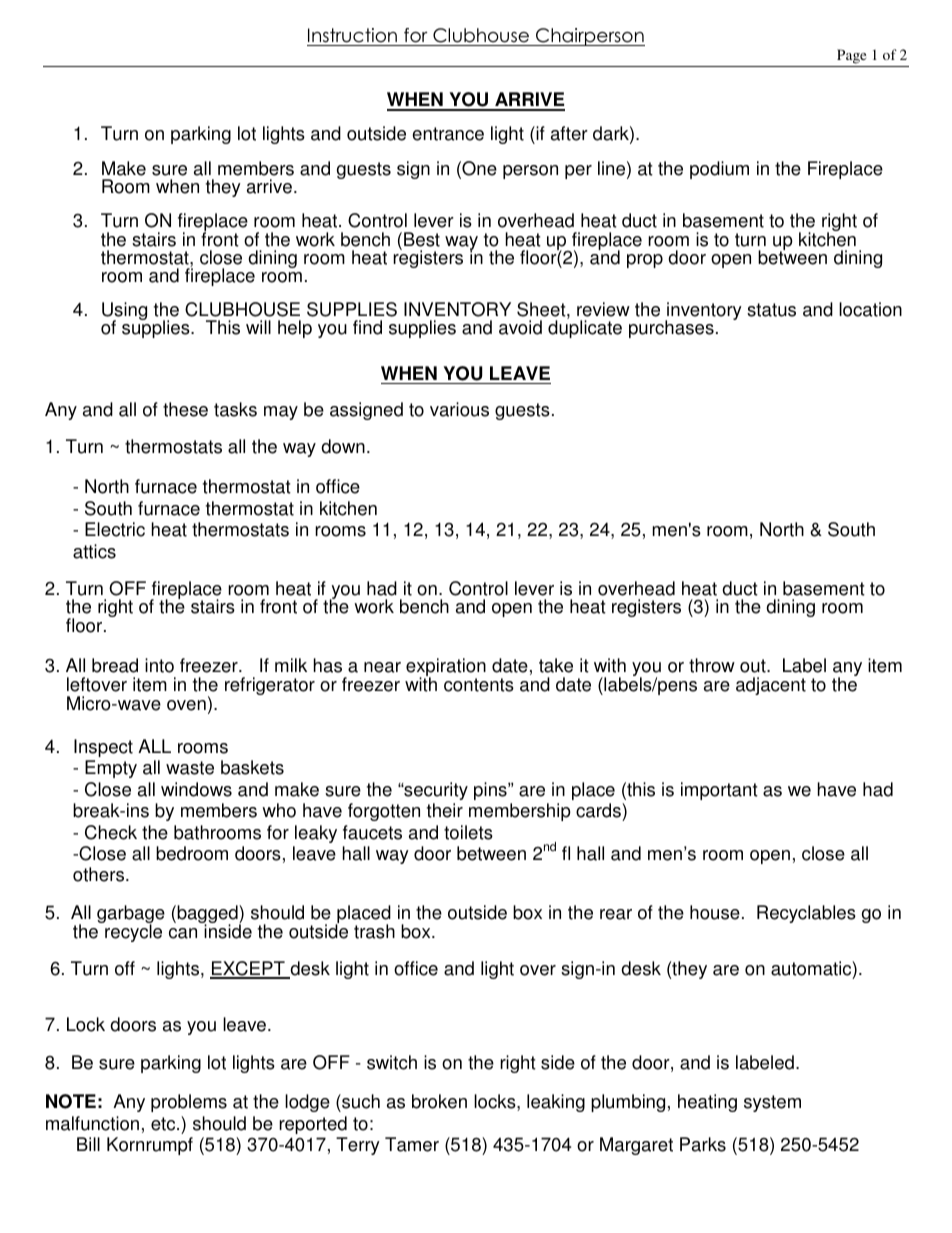  Describe the element at coordinates (852, 58) in the image. I see `Page` at that location.
